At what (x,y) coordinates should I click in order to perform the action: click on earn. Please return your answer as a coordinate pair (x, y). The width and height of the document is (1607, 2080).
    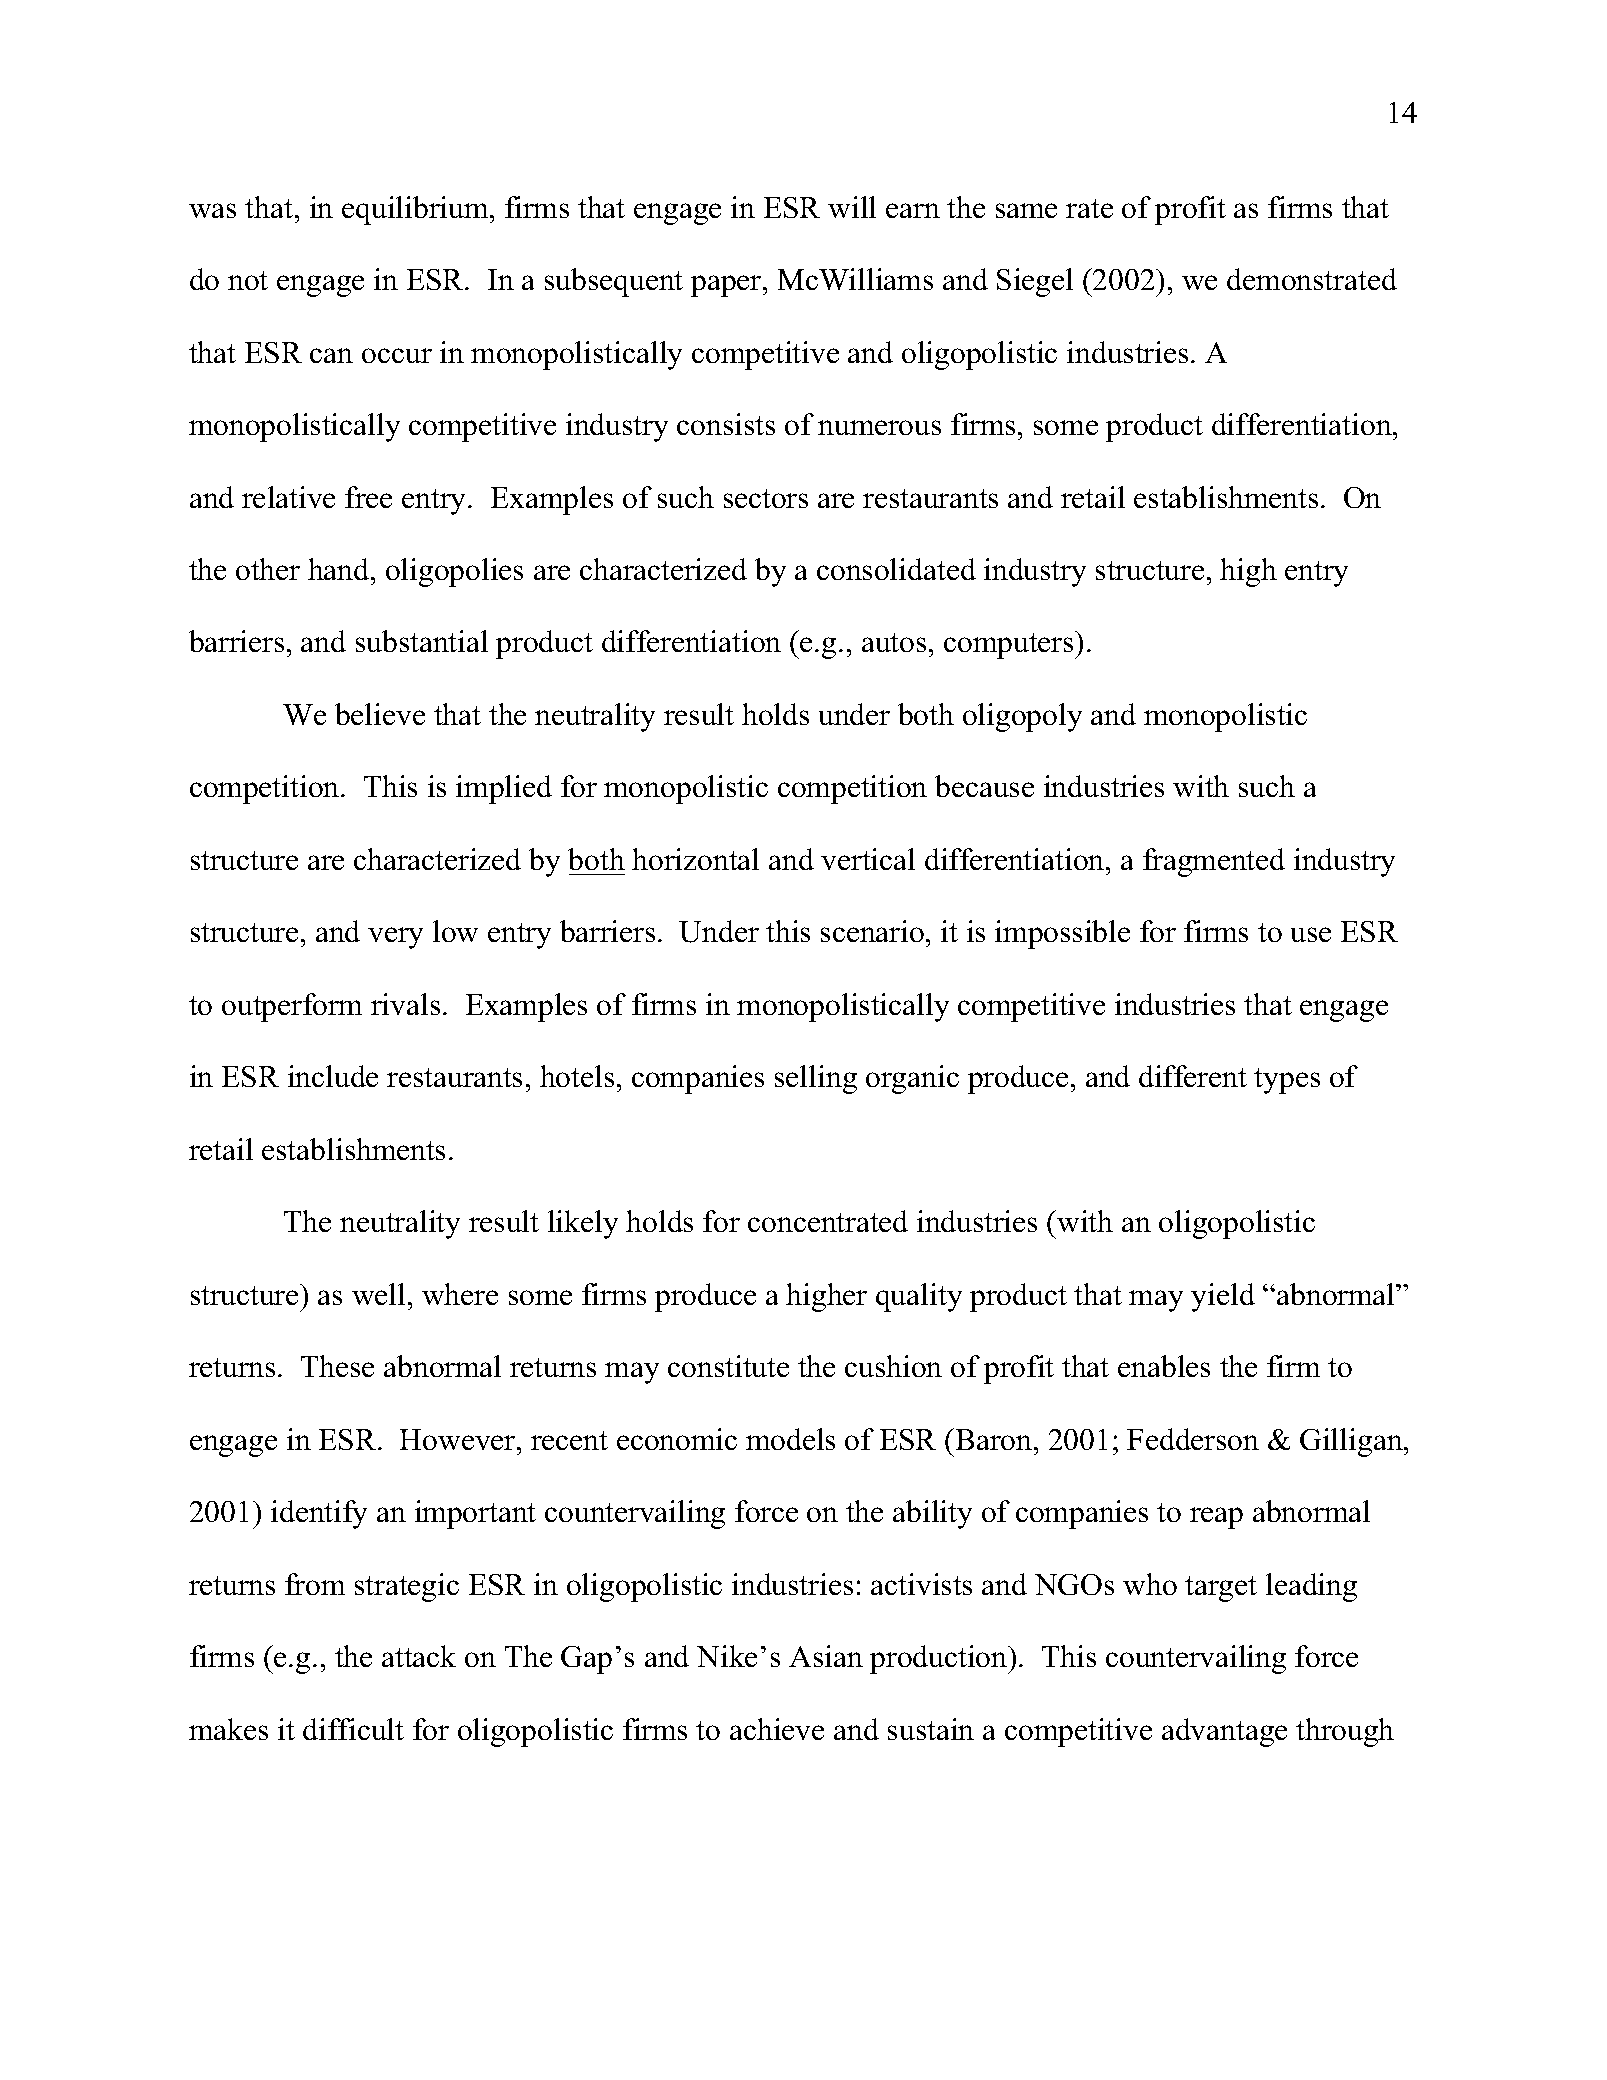
    Looking at the image, I should click on (913, 210).
